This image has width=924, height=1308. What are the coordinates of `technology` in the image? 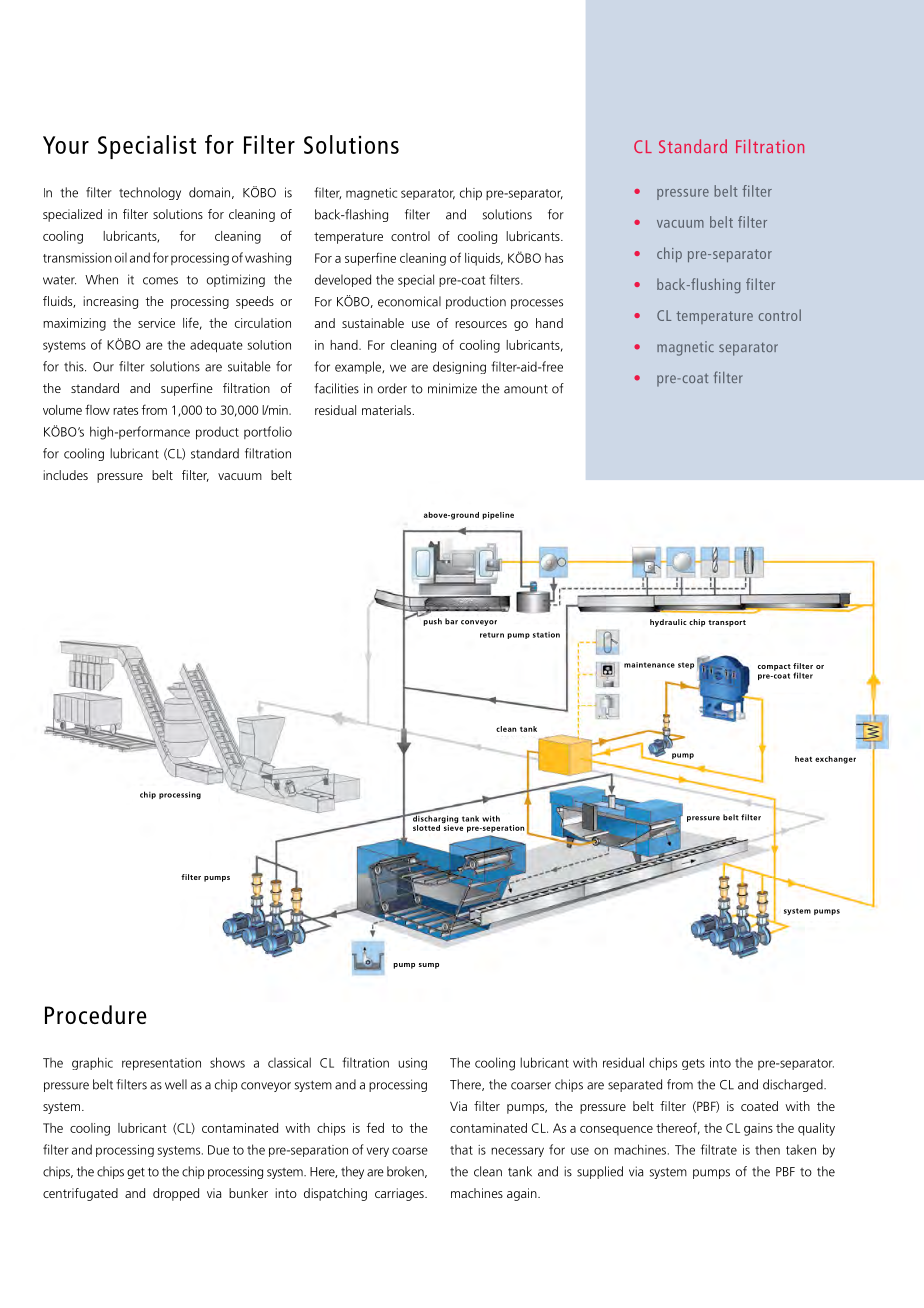 It's located at (150, 193).
